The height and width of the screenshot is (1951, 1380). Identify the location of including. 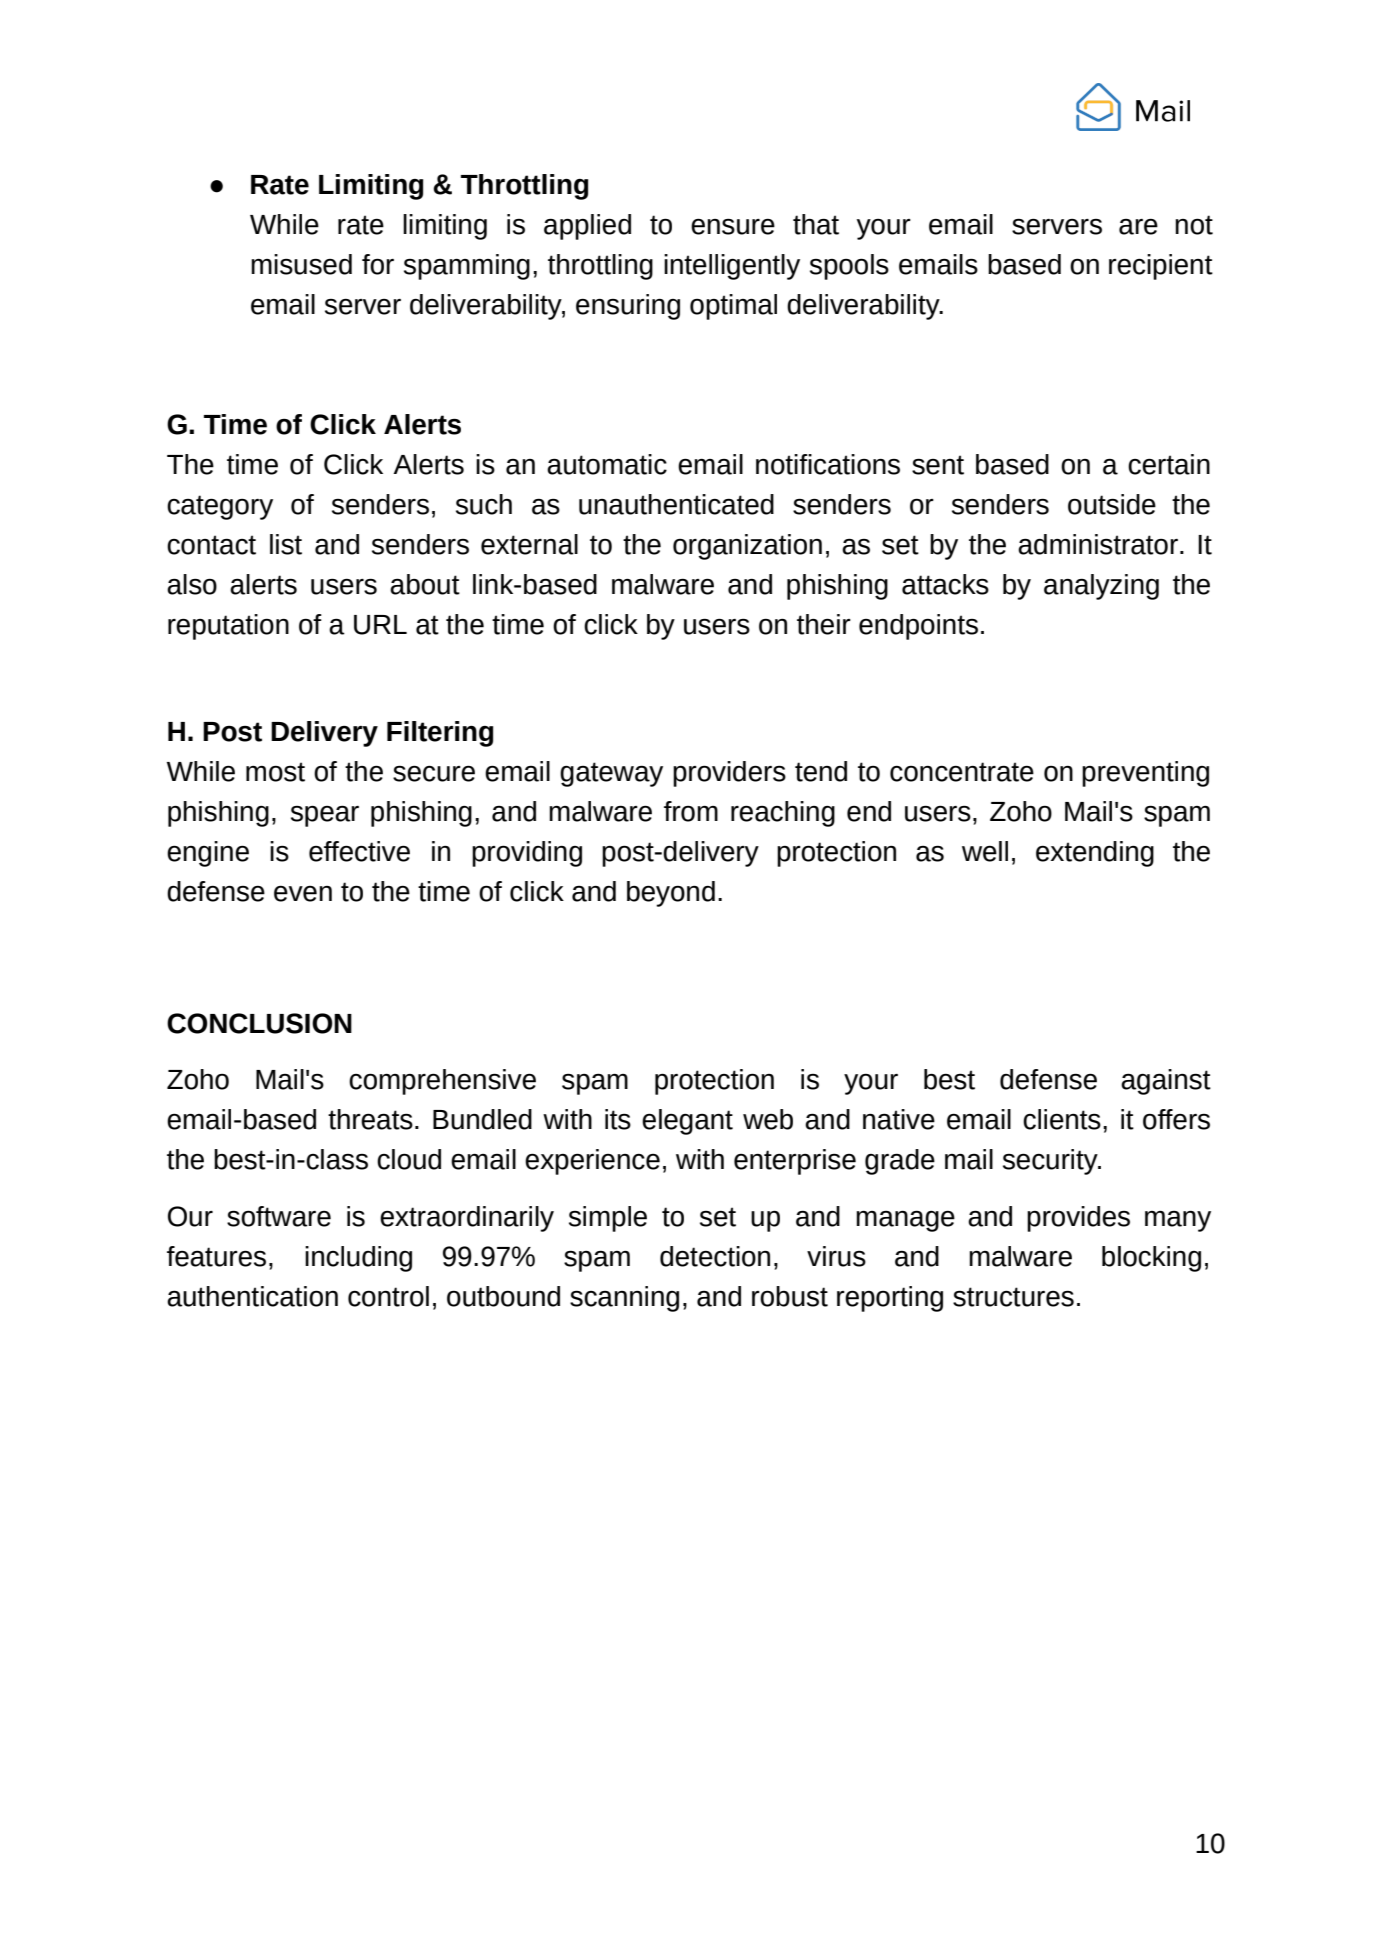
(358, 1259).
